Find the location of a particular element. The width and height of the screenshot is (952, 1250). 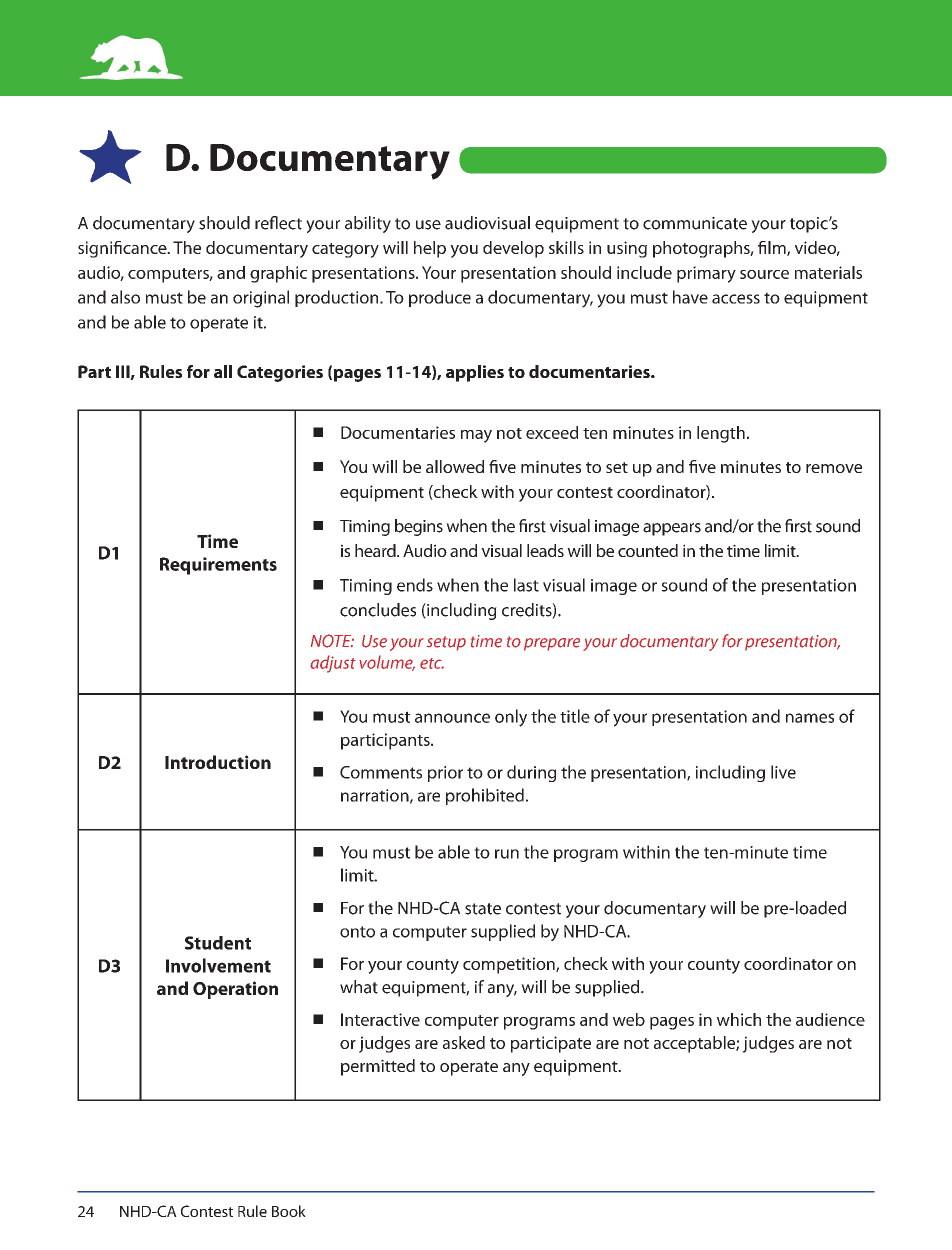

Introduction is located at coordinates (218, 762).
